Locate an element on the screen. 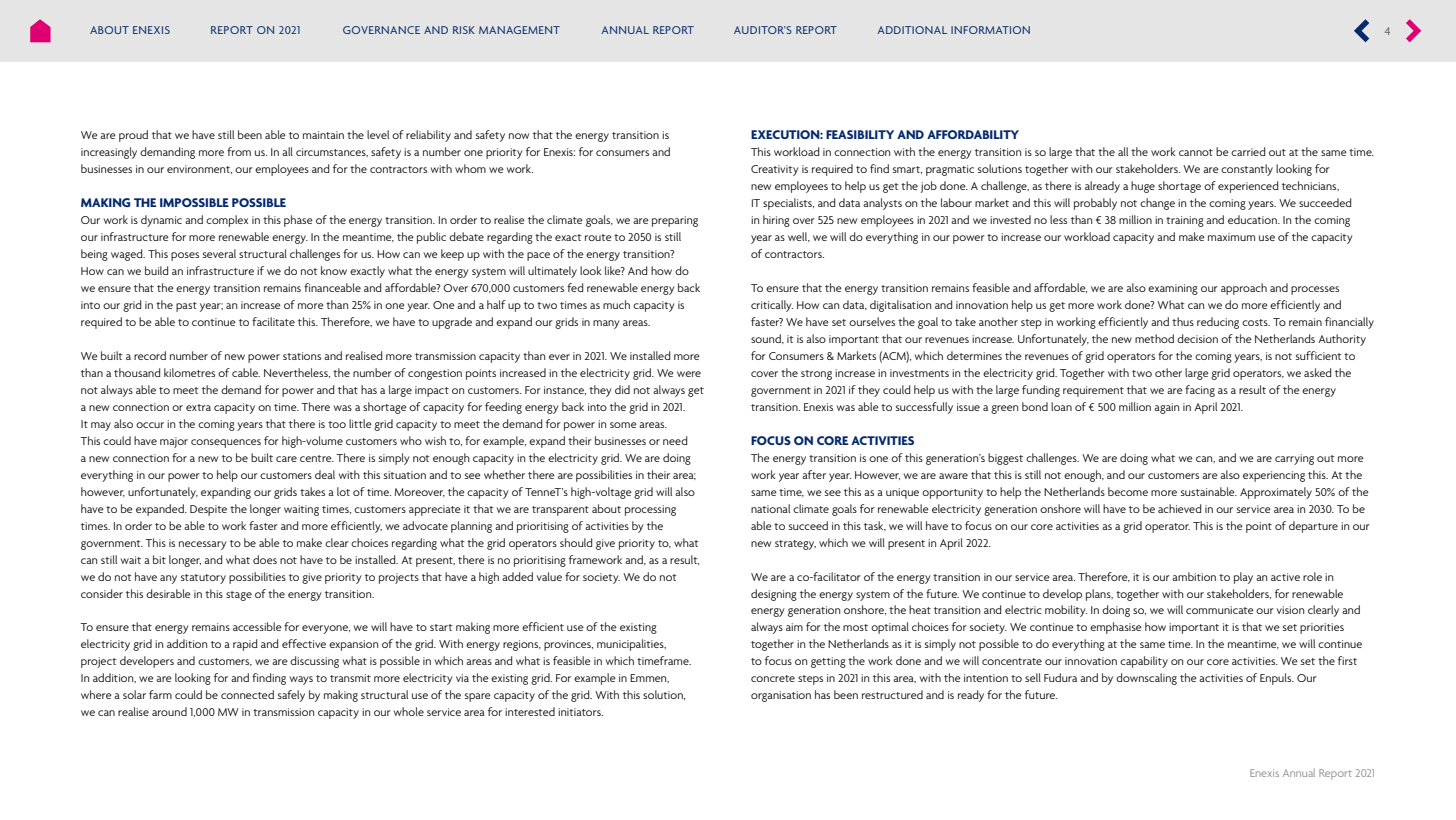  connected is located at coordinates (247, 694).
